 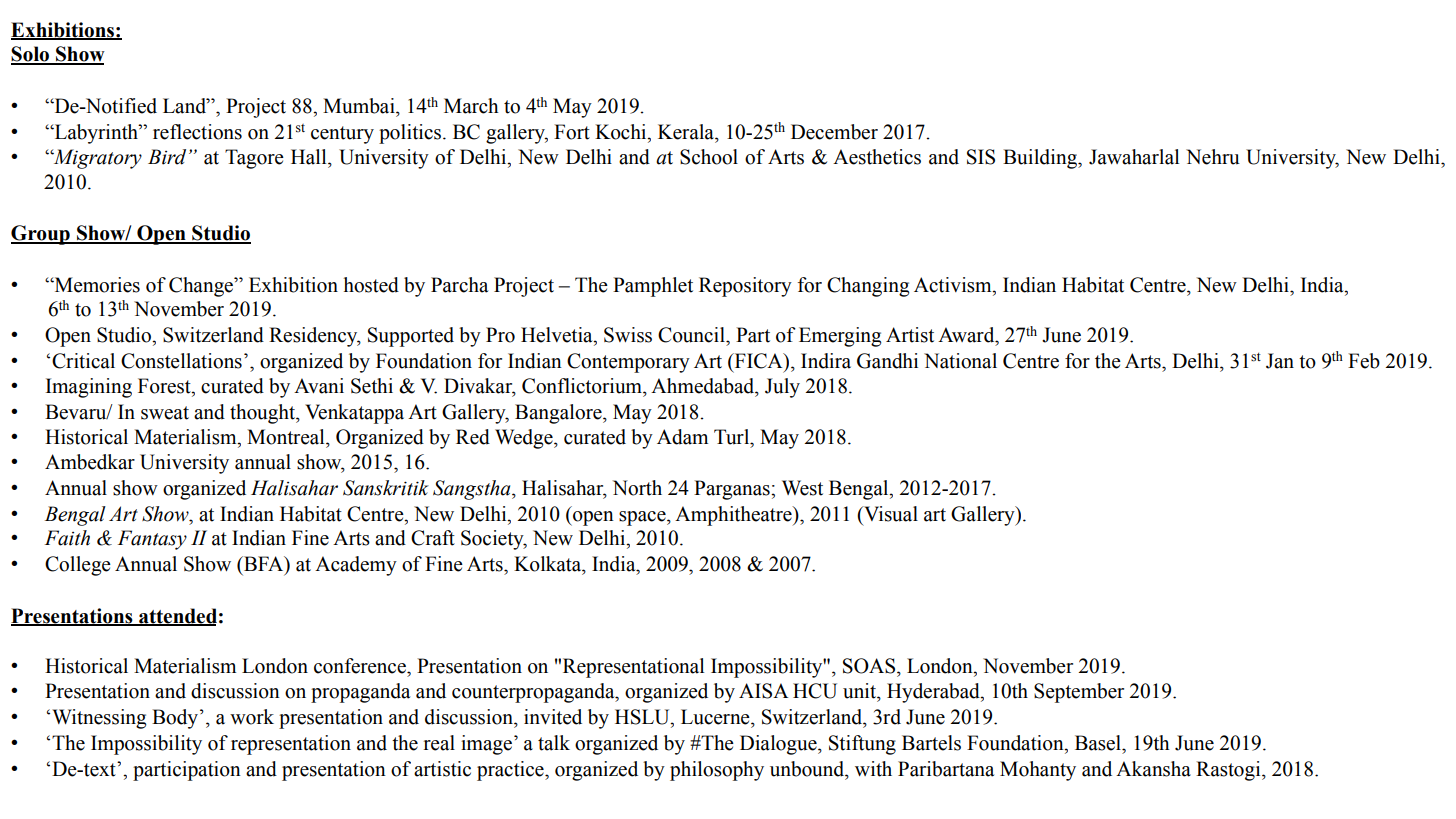 What do you see at coordinates (1213, 157) in the document?
I see `Nehru` at bounding box center [1213, 157].
